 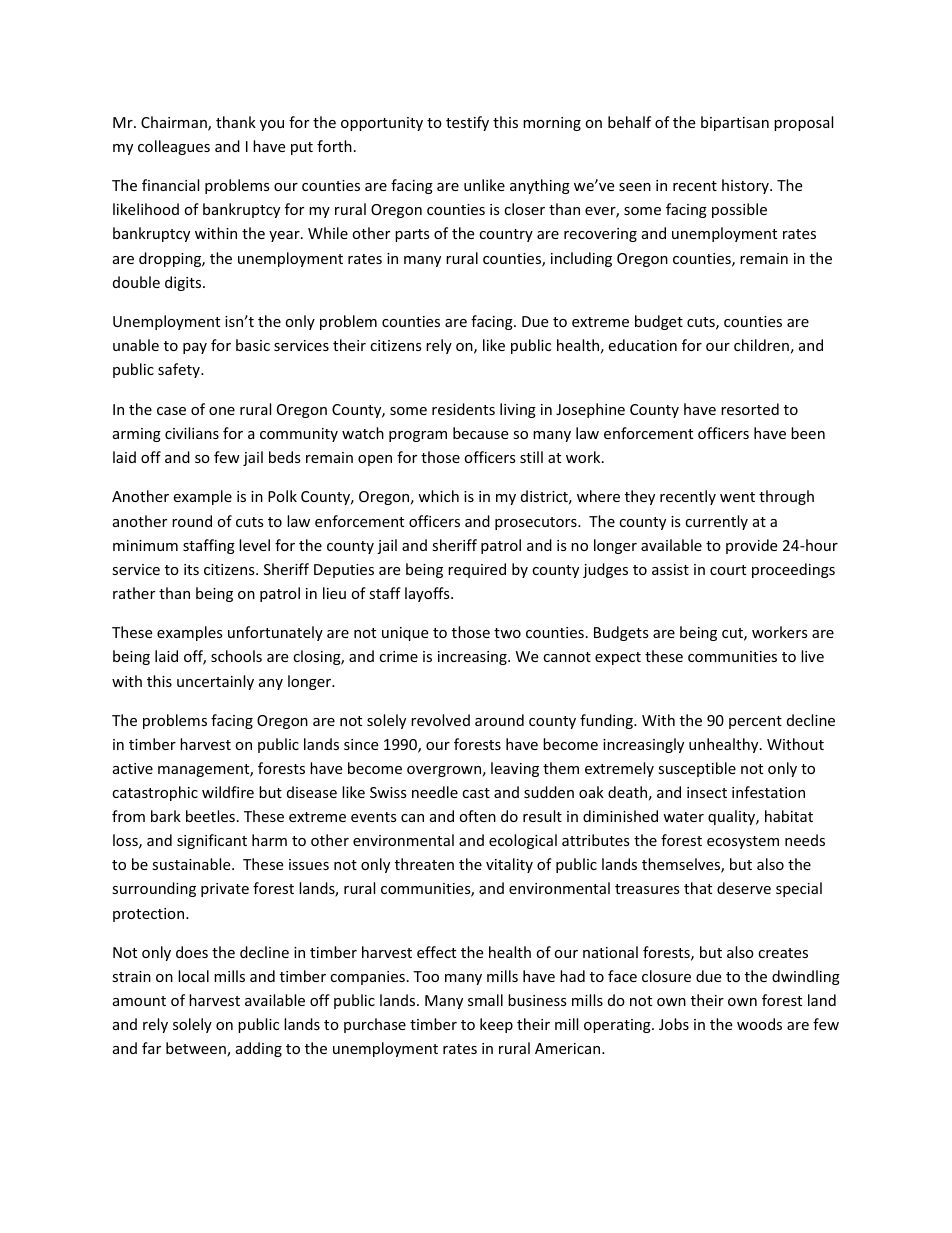 What do you see at coordinates (174, 147) in the screenshot?
I see `colleagues` at bounding box center [174, 147].
